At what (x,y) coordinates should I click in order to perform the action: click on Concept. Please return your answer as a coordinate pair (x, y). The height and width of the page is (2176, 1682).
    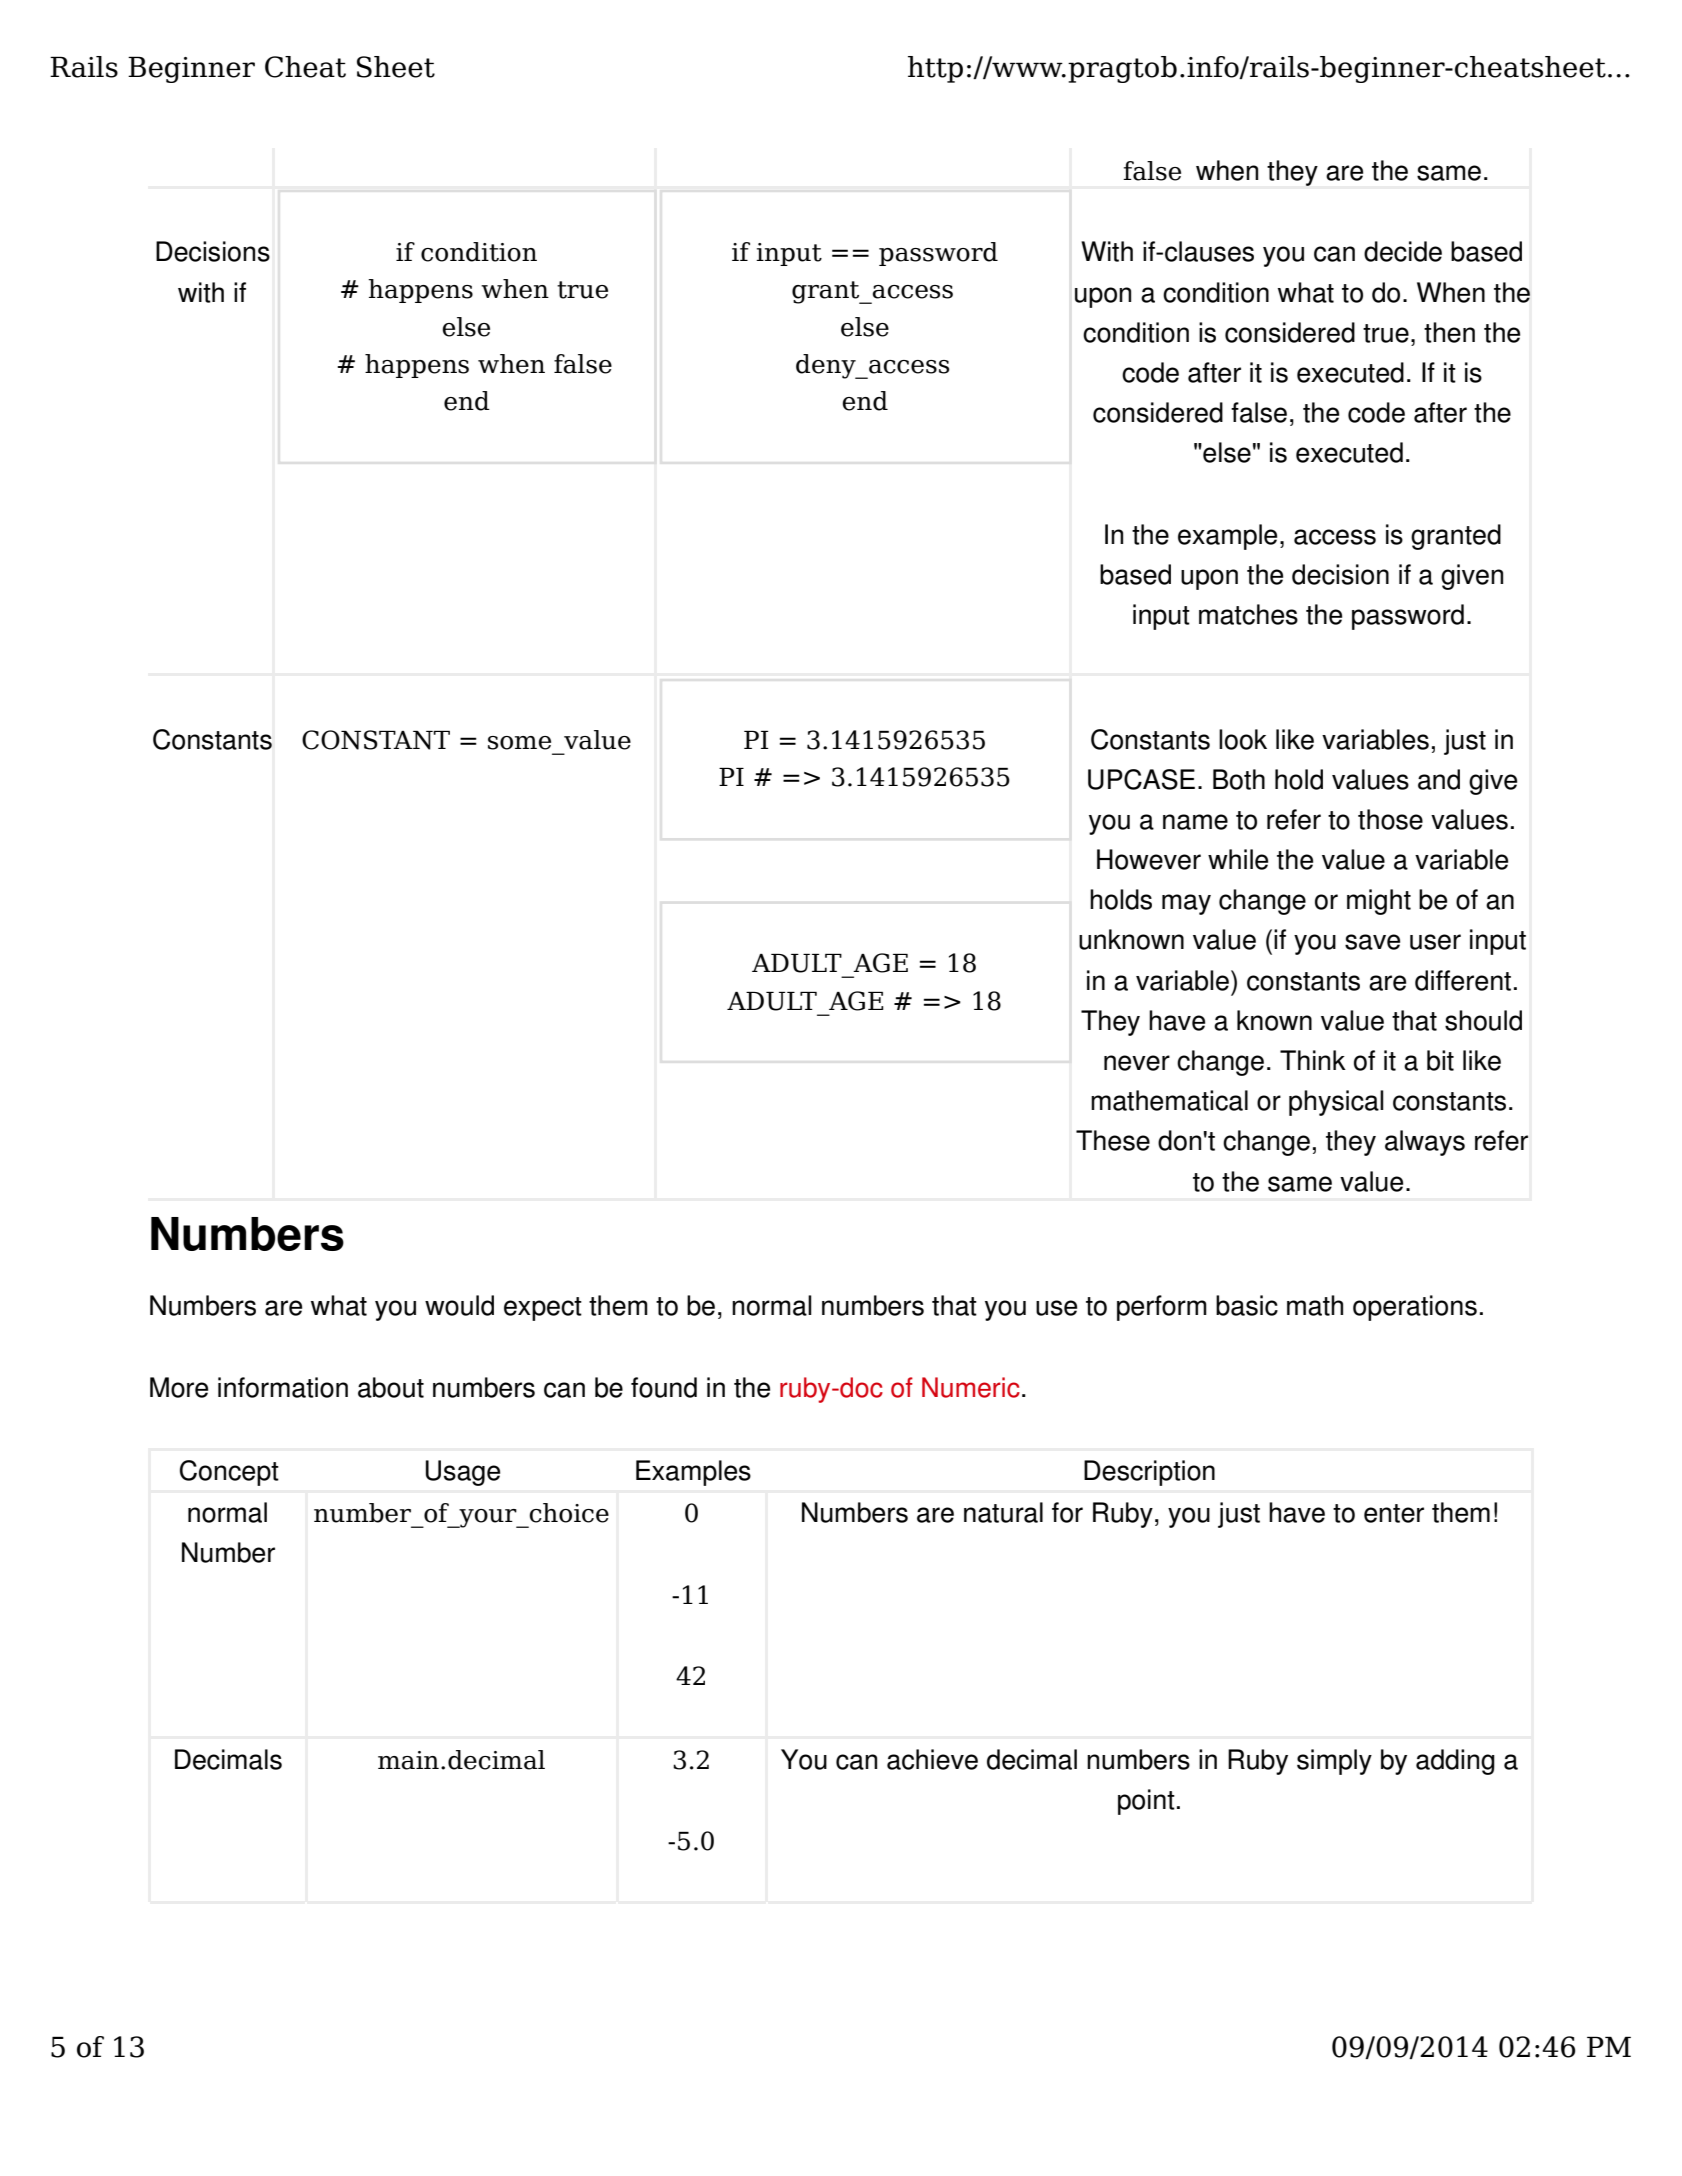
    Looking at the image, I should click on (229, 1473).
